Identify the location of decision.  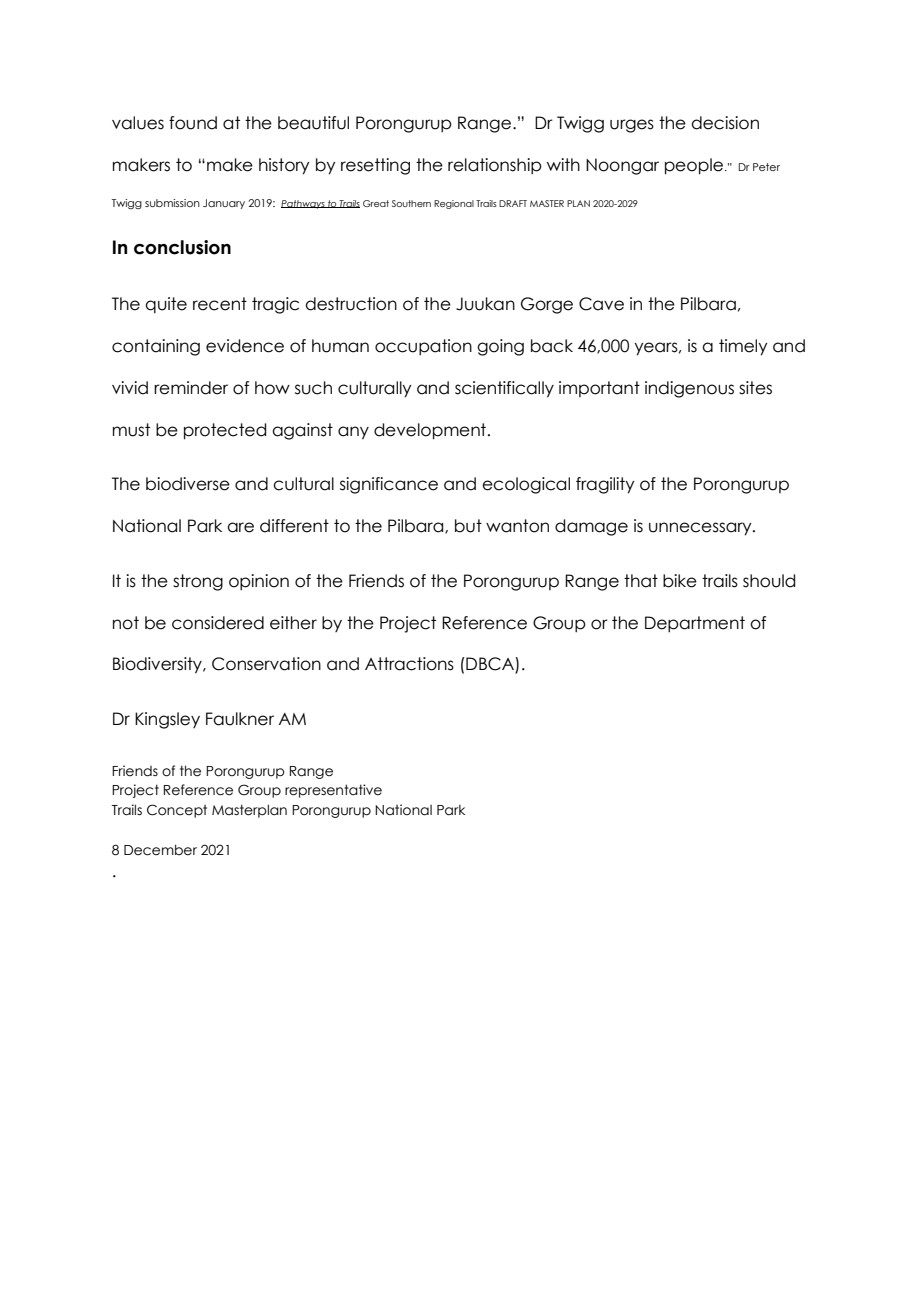
(725, 123).
